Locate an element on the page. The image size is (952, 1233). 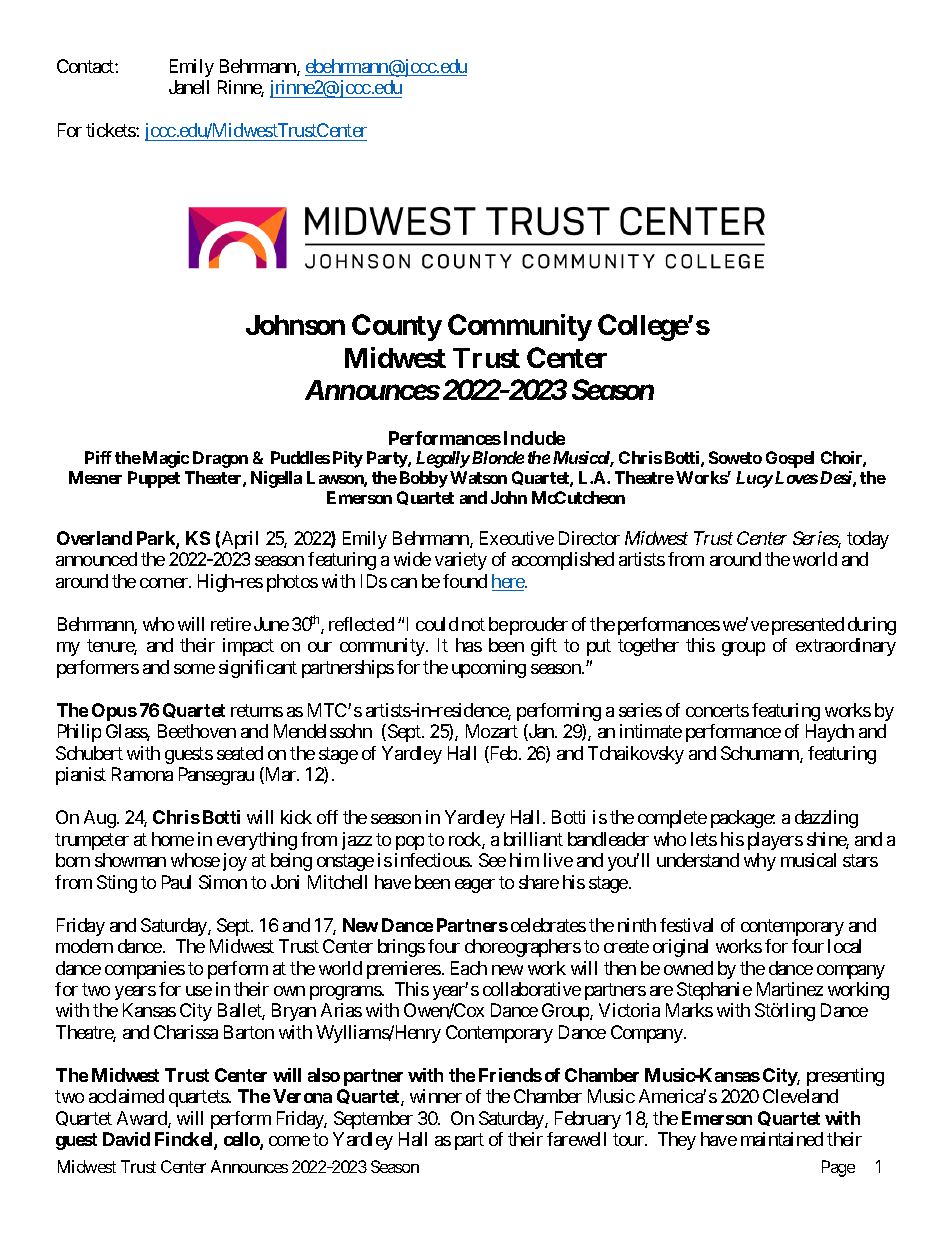
Gospel is located at coordinates (790, 459).
